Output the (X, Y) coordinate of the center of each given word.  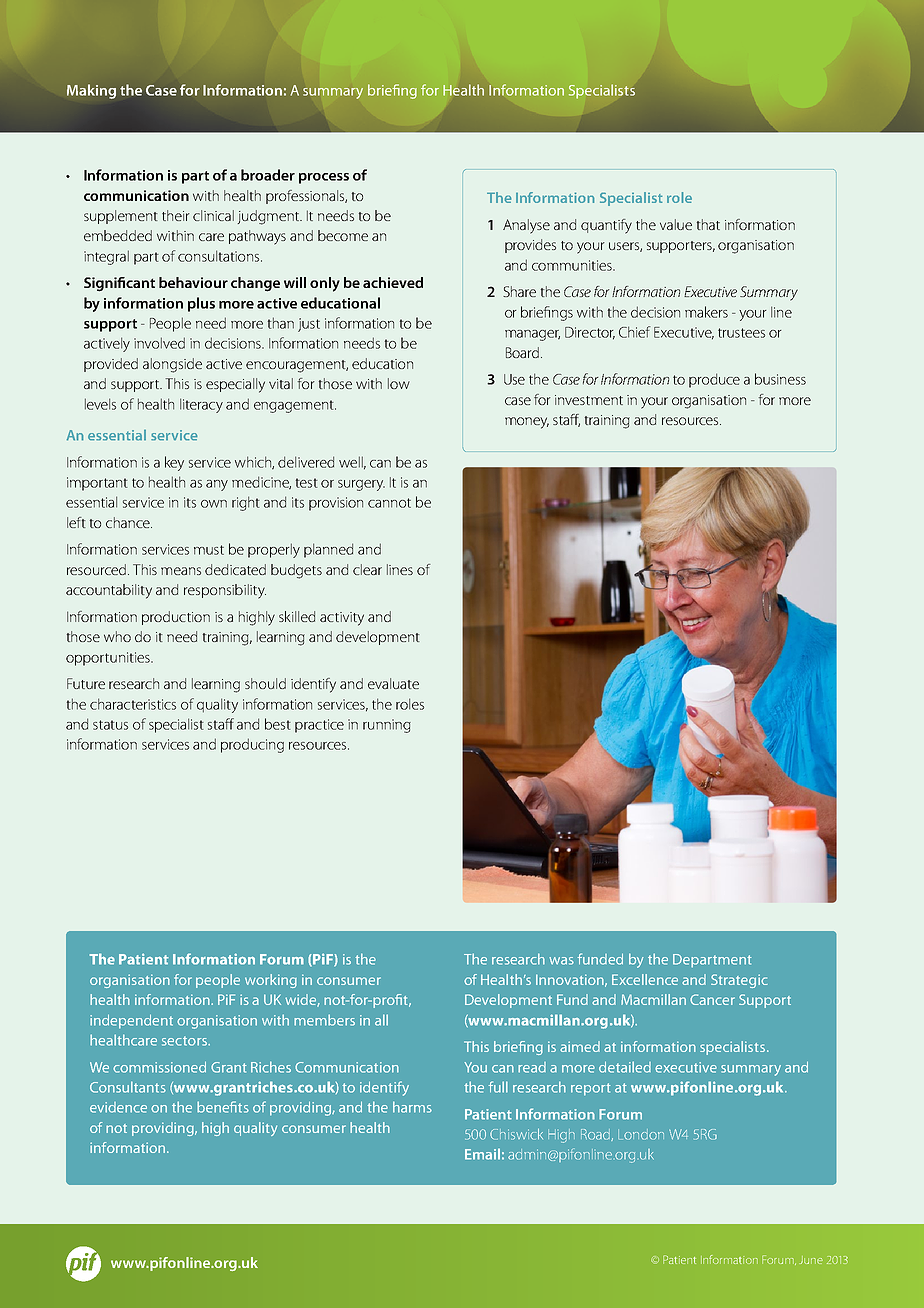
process (324, 178)
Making (91, 91)
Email (482, 1154)
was (561, 961)
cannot (389, 503)
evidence (118, 1107)
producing (252, 745)
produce (714, 380)
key (174, 463)
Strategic (739, 981)
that (708, 224)
